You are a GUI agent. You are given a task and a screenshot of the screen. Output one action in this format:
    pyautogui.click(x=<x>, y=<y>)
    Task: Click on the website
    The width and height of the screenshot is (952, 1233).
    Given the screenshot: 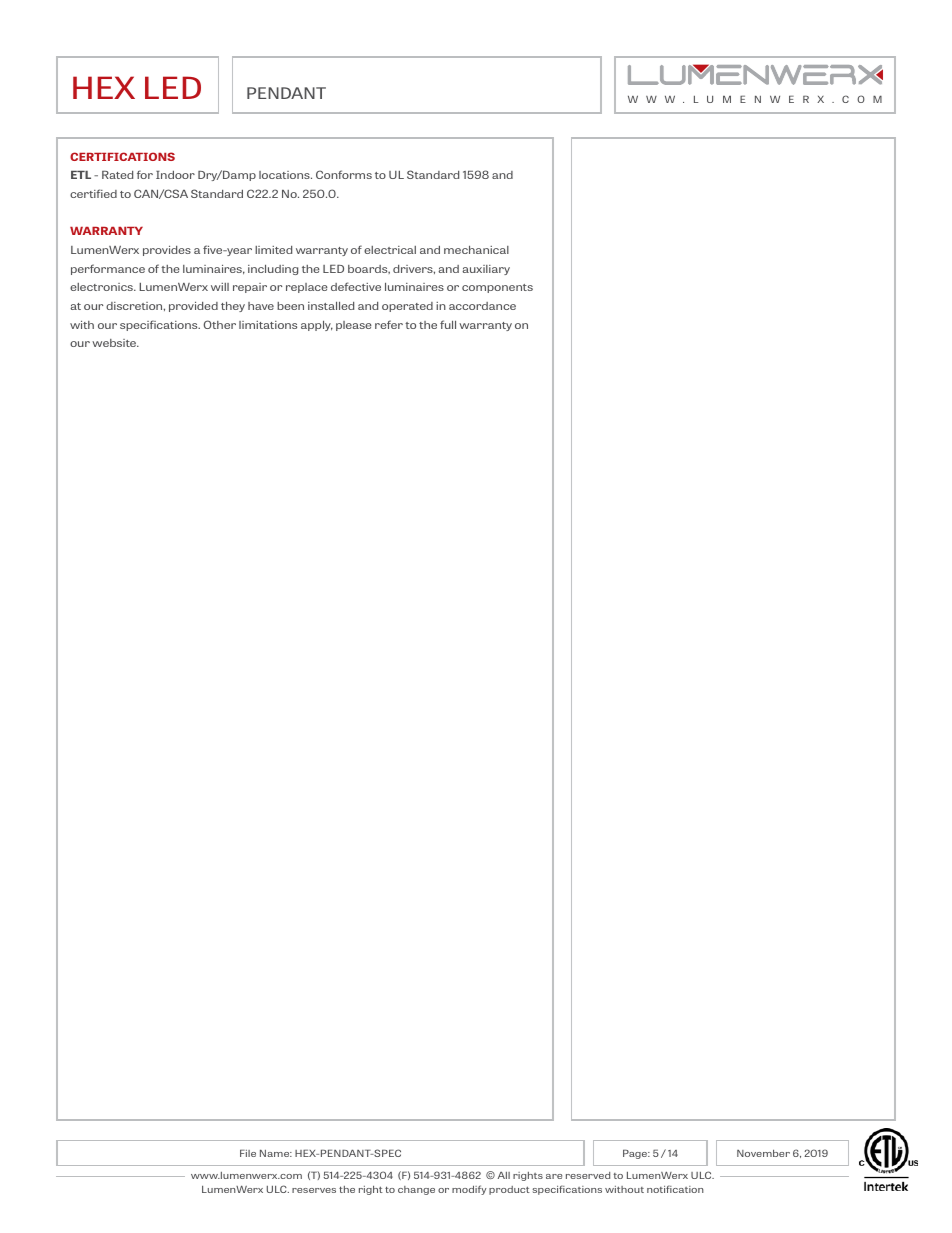 What is the action you would take?
    pyautogui.click(x=115, y=343)
